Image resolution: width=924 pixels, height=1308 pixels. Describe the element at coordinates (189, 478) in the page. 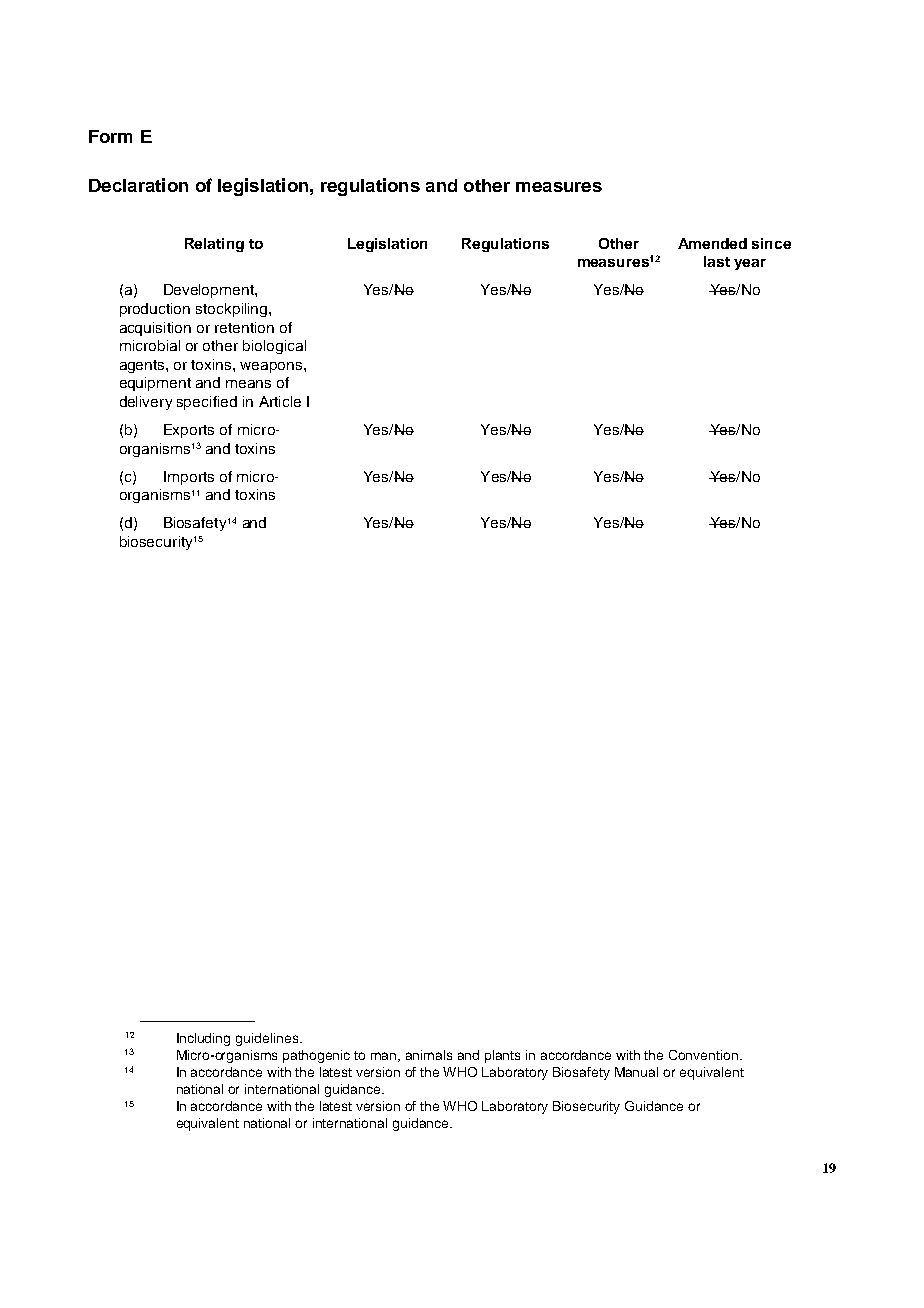

I see `Imports` at that location.
